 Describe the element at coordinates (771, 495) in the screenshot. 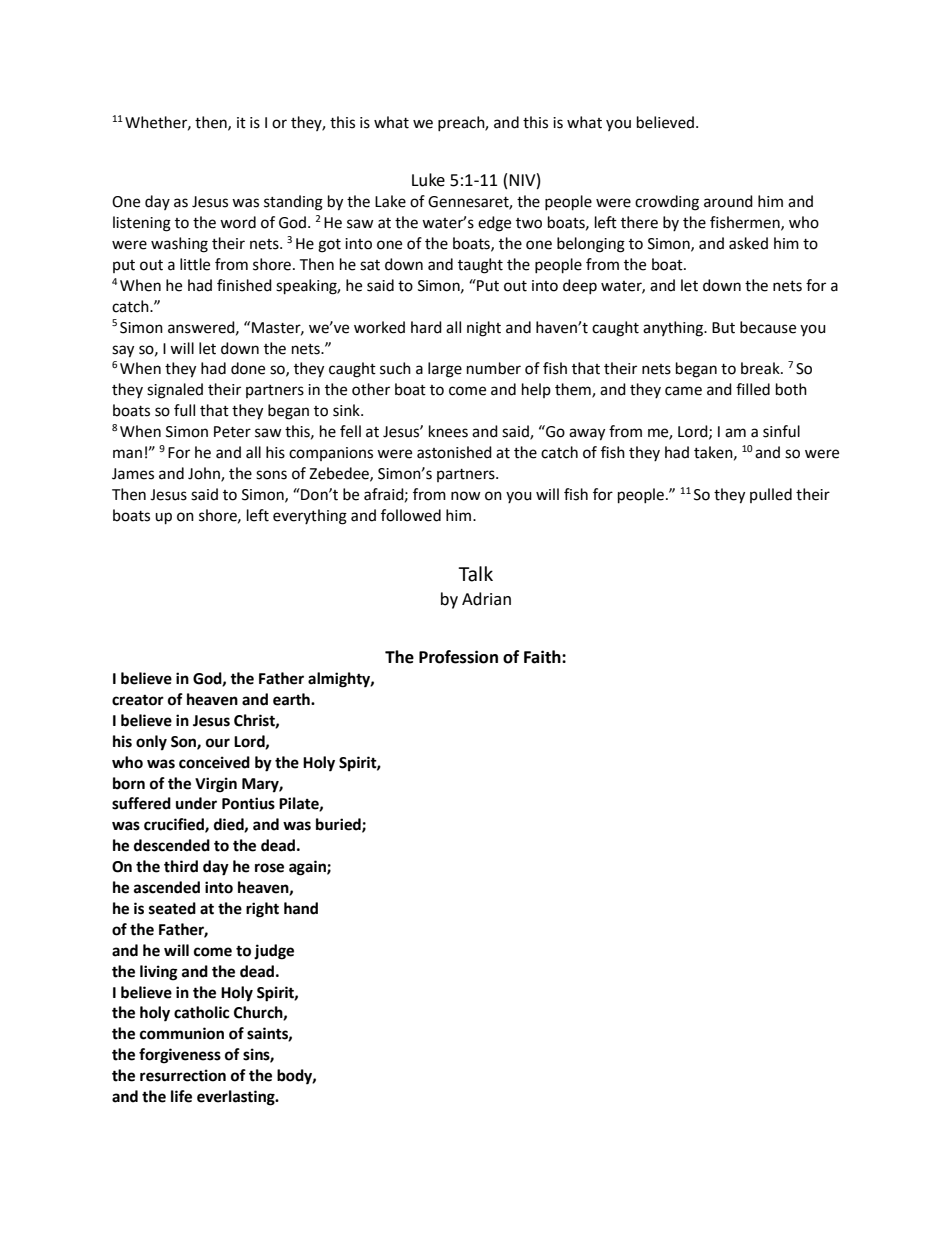

I see `pulled` at that location.
